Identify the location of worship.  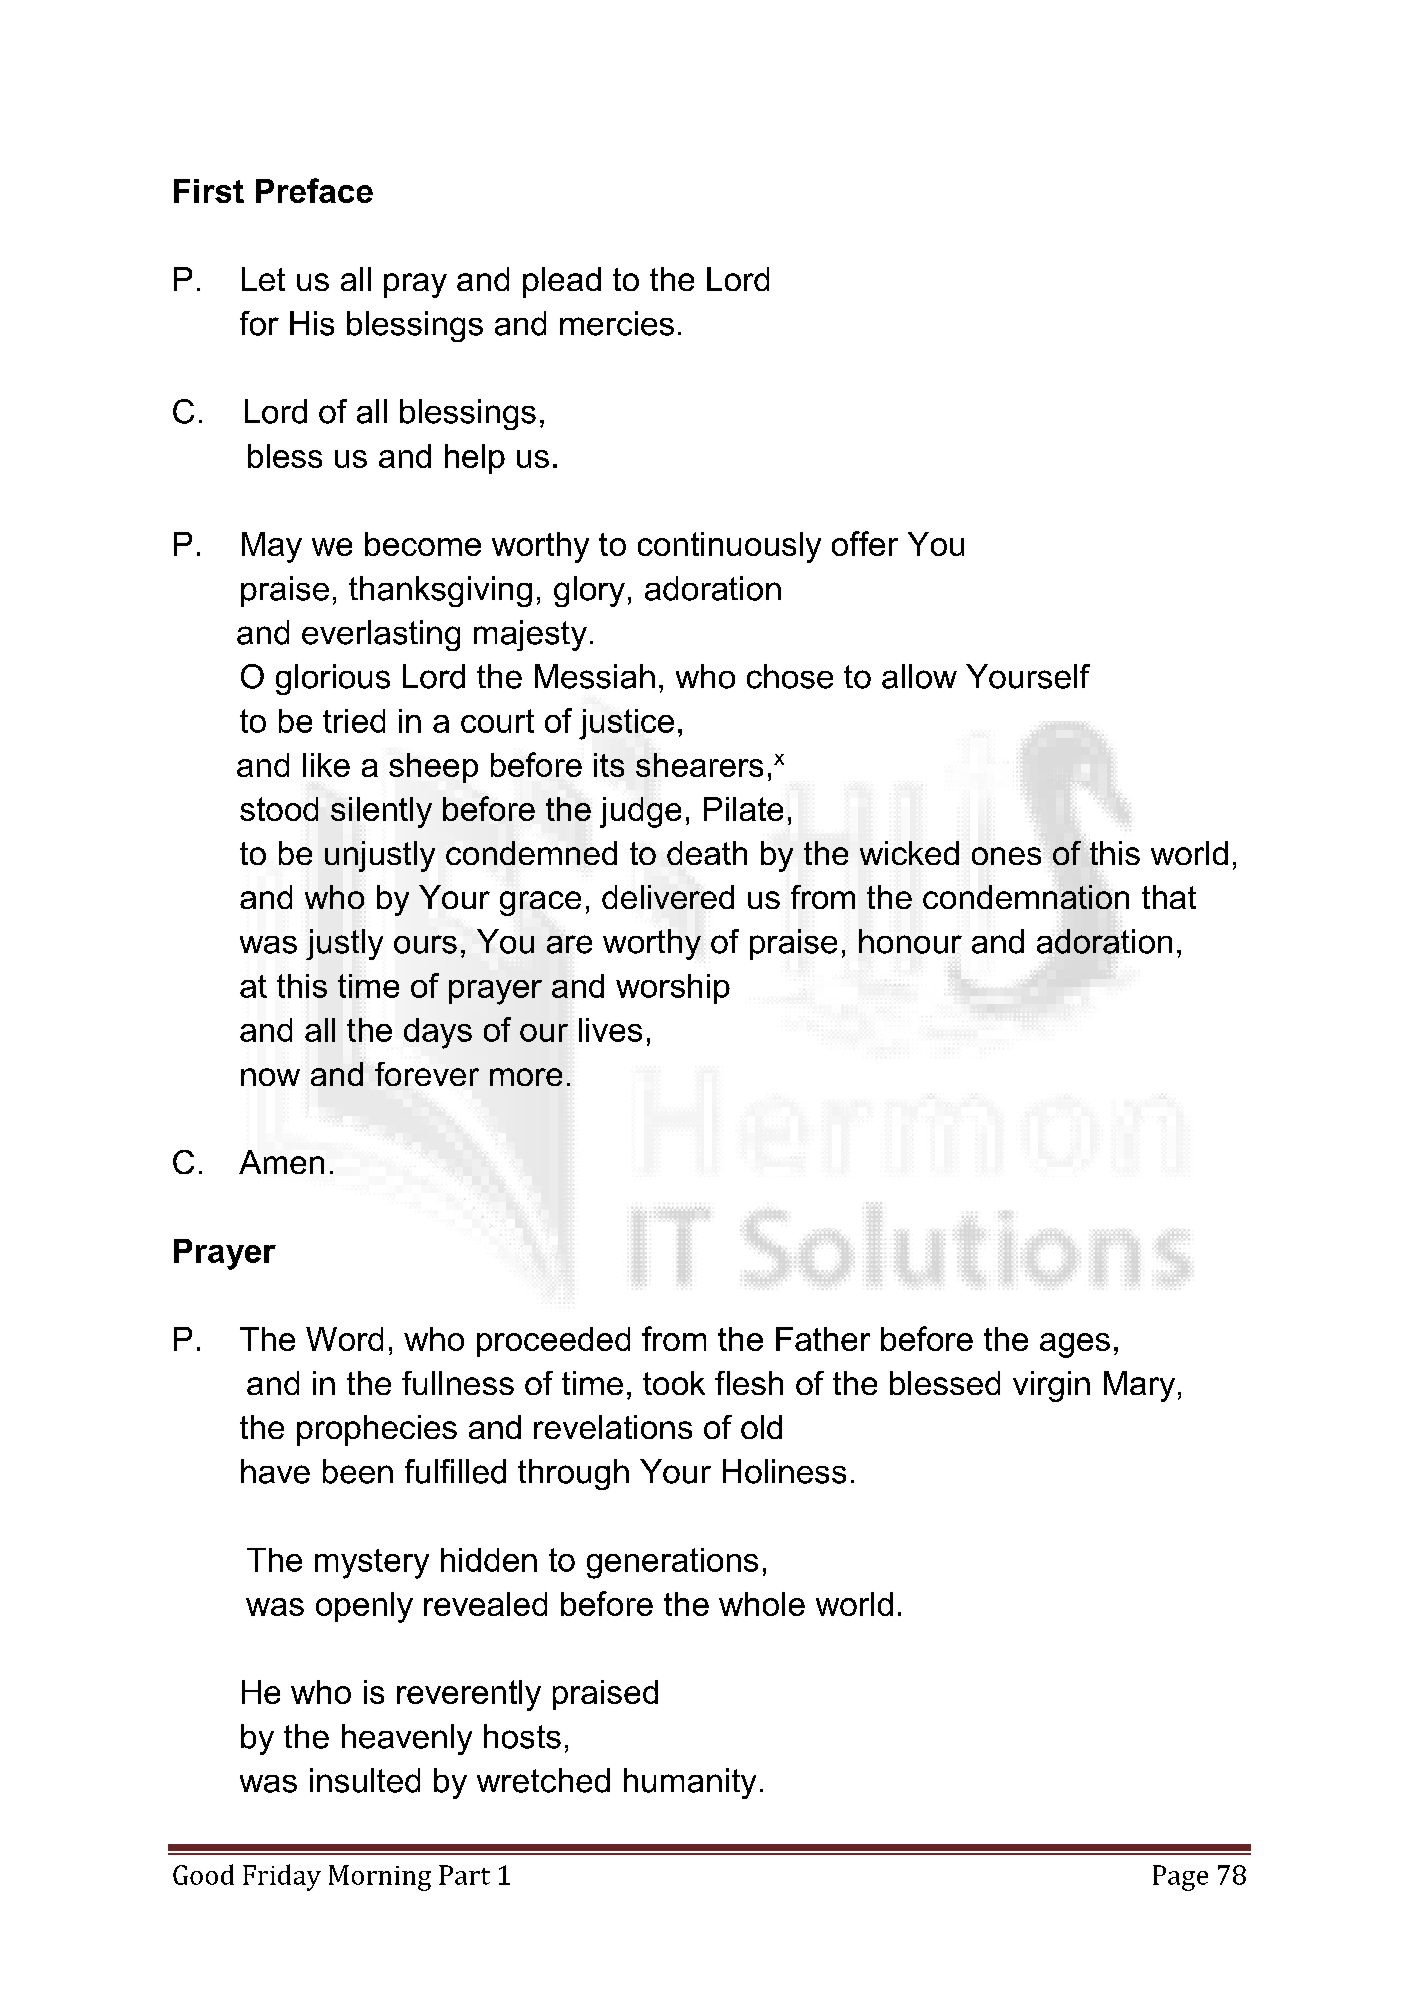
(673, 989).
